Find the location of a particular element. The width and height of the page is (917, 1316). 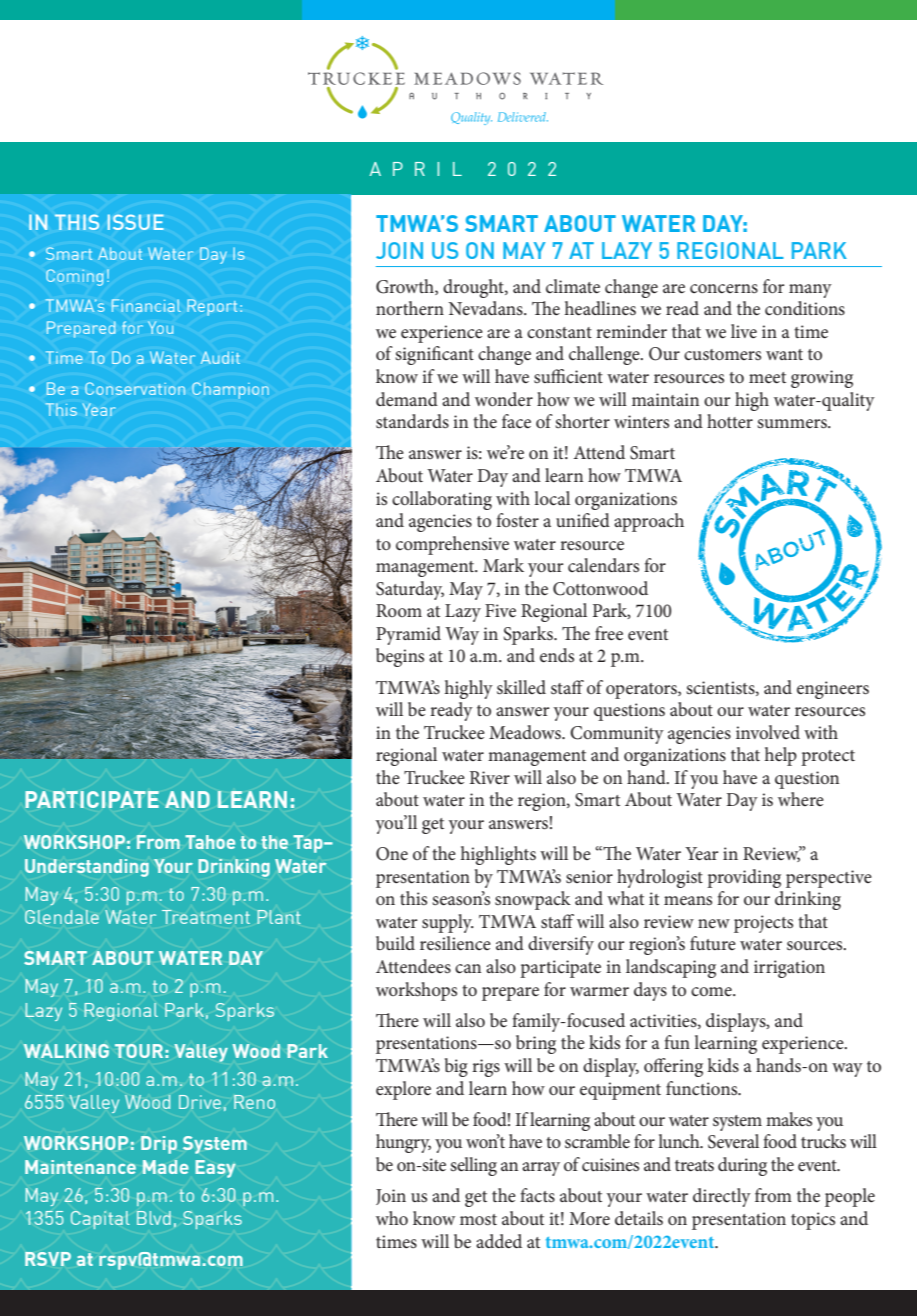

Conservation is located at coordinates (135, 388).
